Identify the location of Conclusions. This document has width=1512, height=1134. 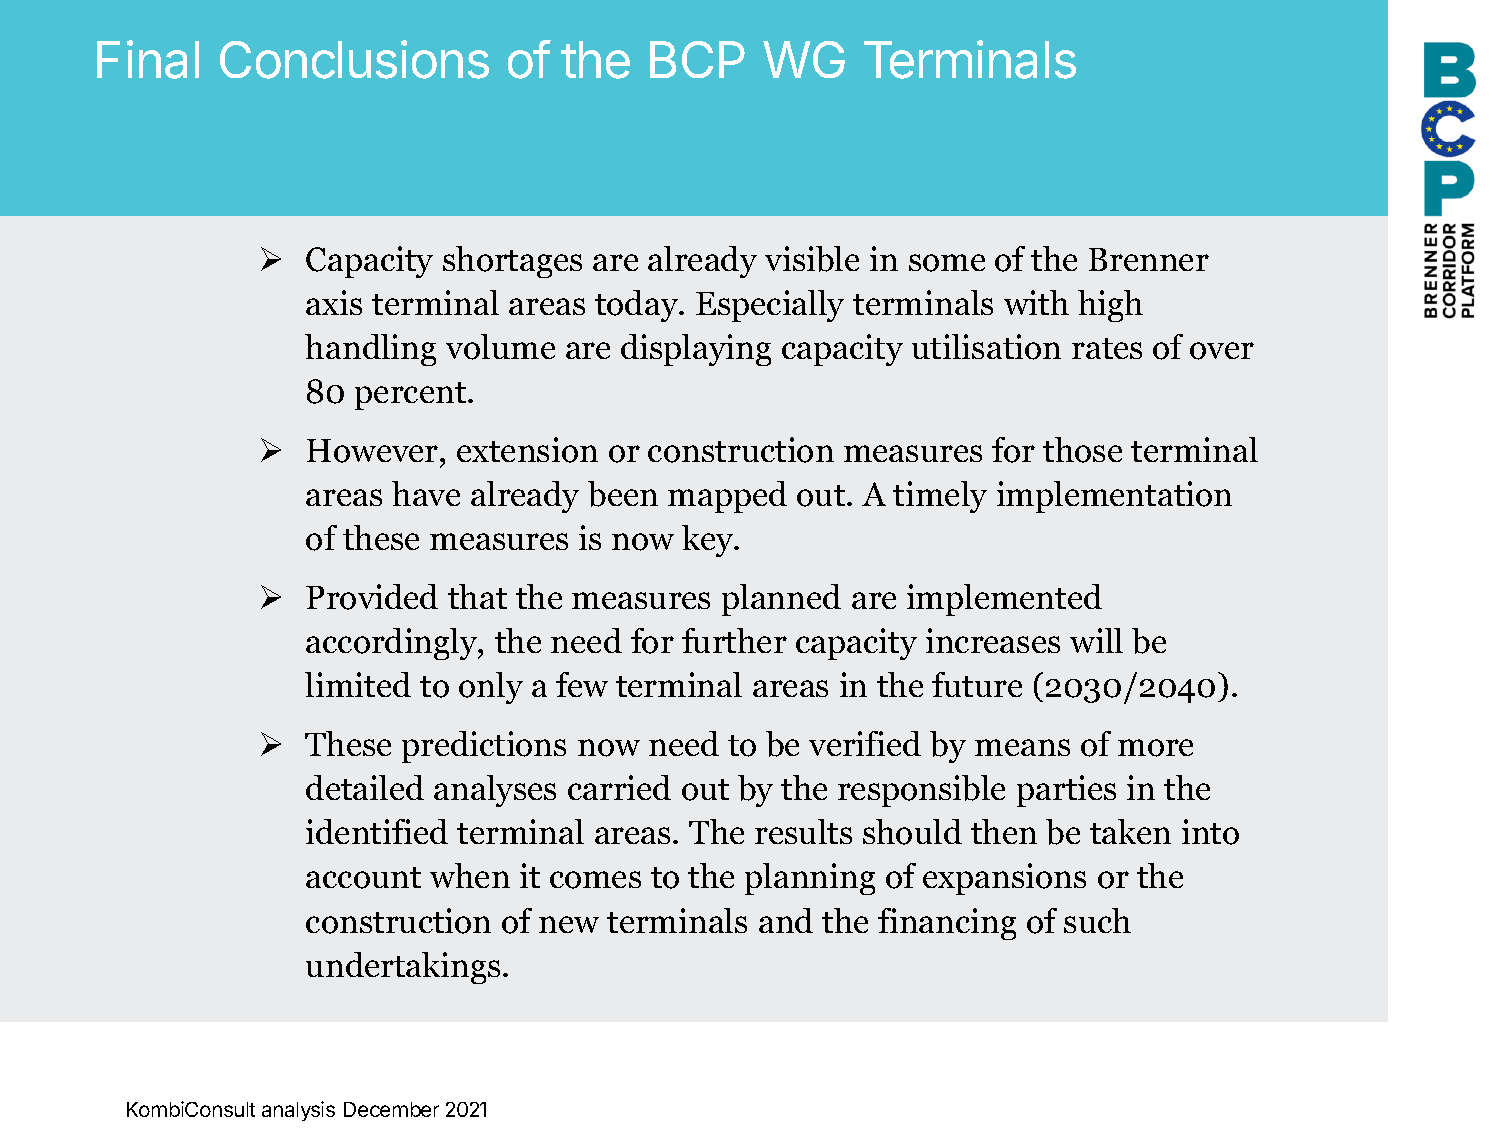
(354, 59).
